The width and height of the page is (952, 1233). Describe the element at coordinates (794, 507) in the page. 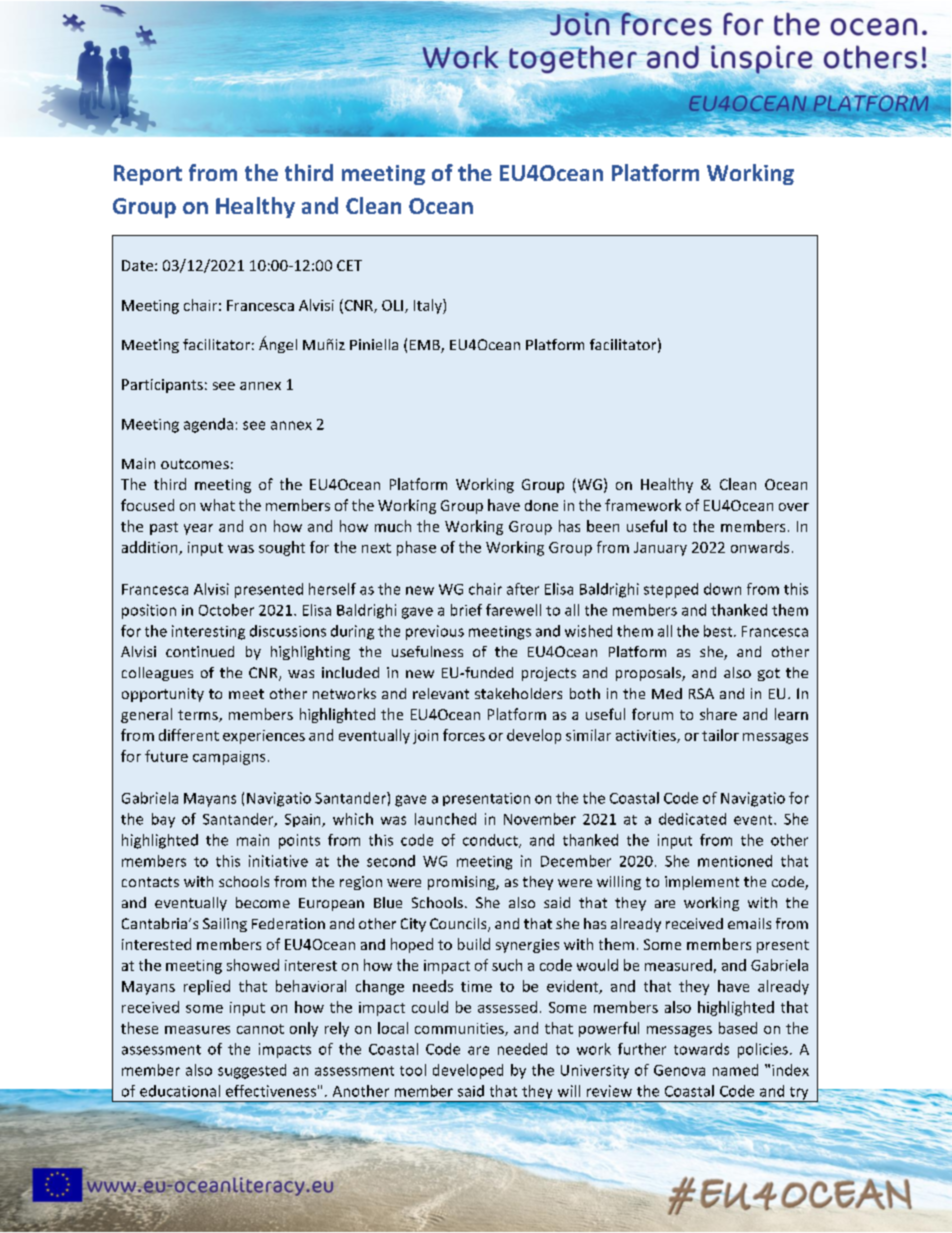

I see `over` at that location.
